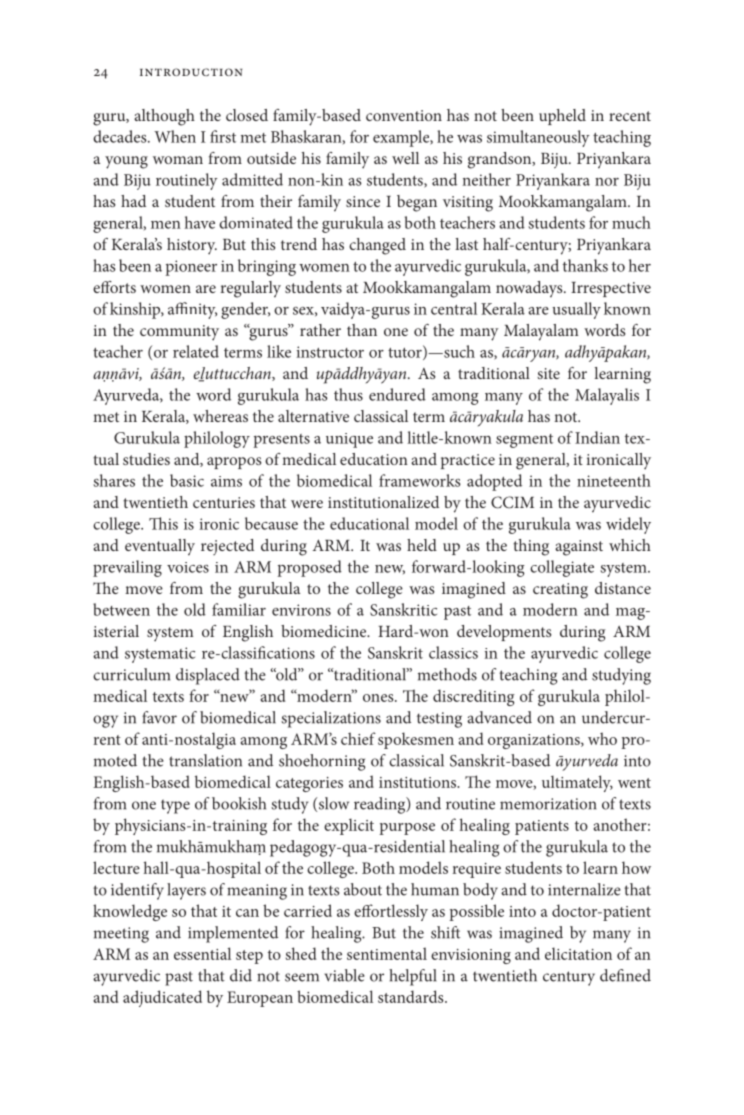 This document has height=1115, width=744. I want to click on adjudicated, so click(162, 998).
